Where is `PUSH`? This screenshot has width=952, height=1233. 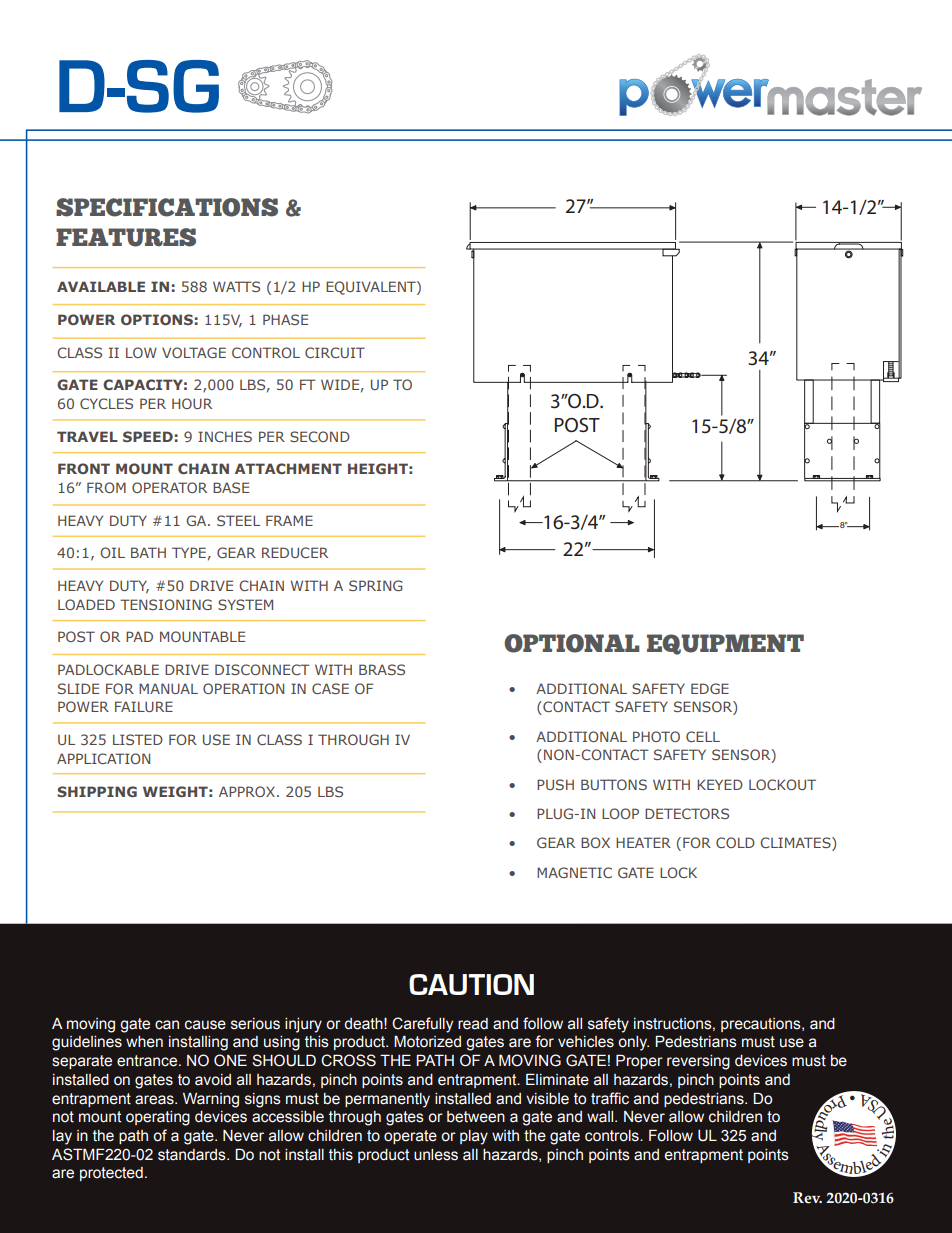
PUSH is located at coordinates (555, 784).
